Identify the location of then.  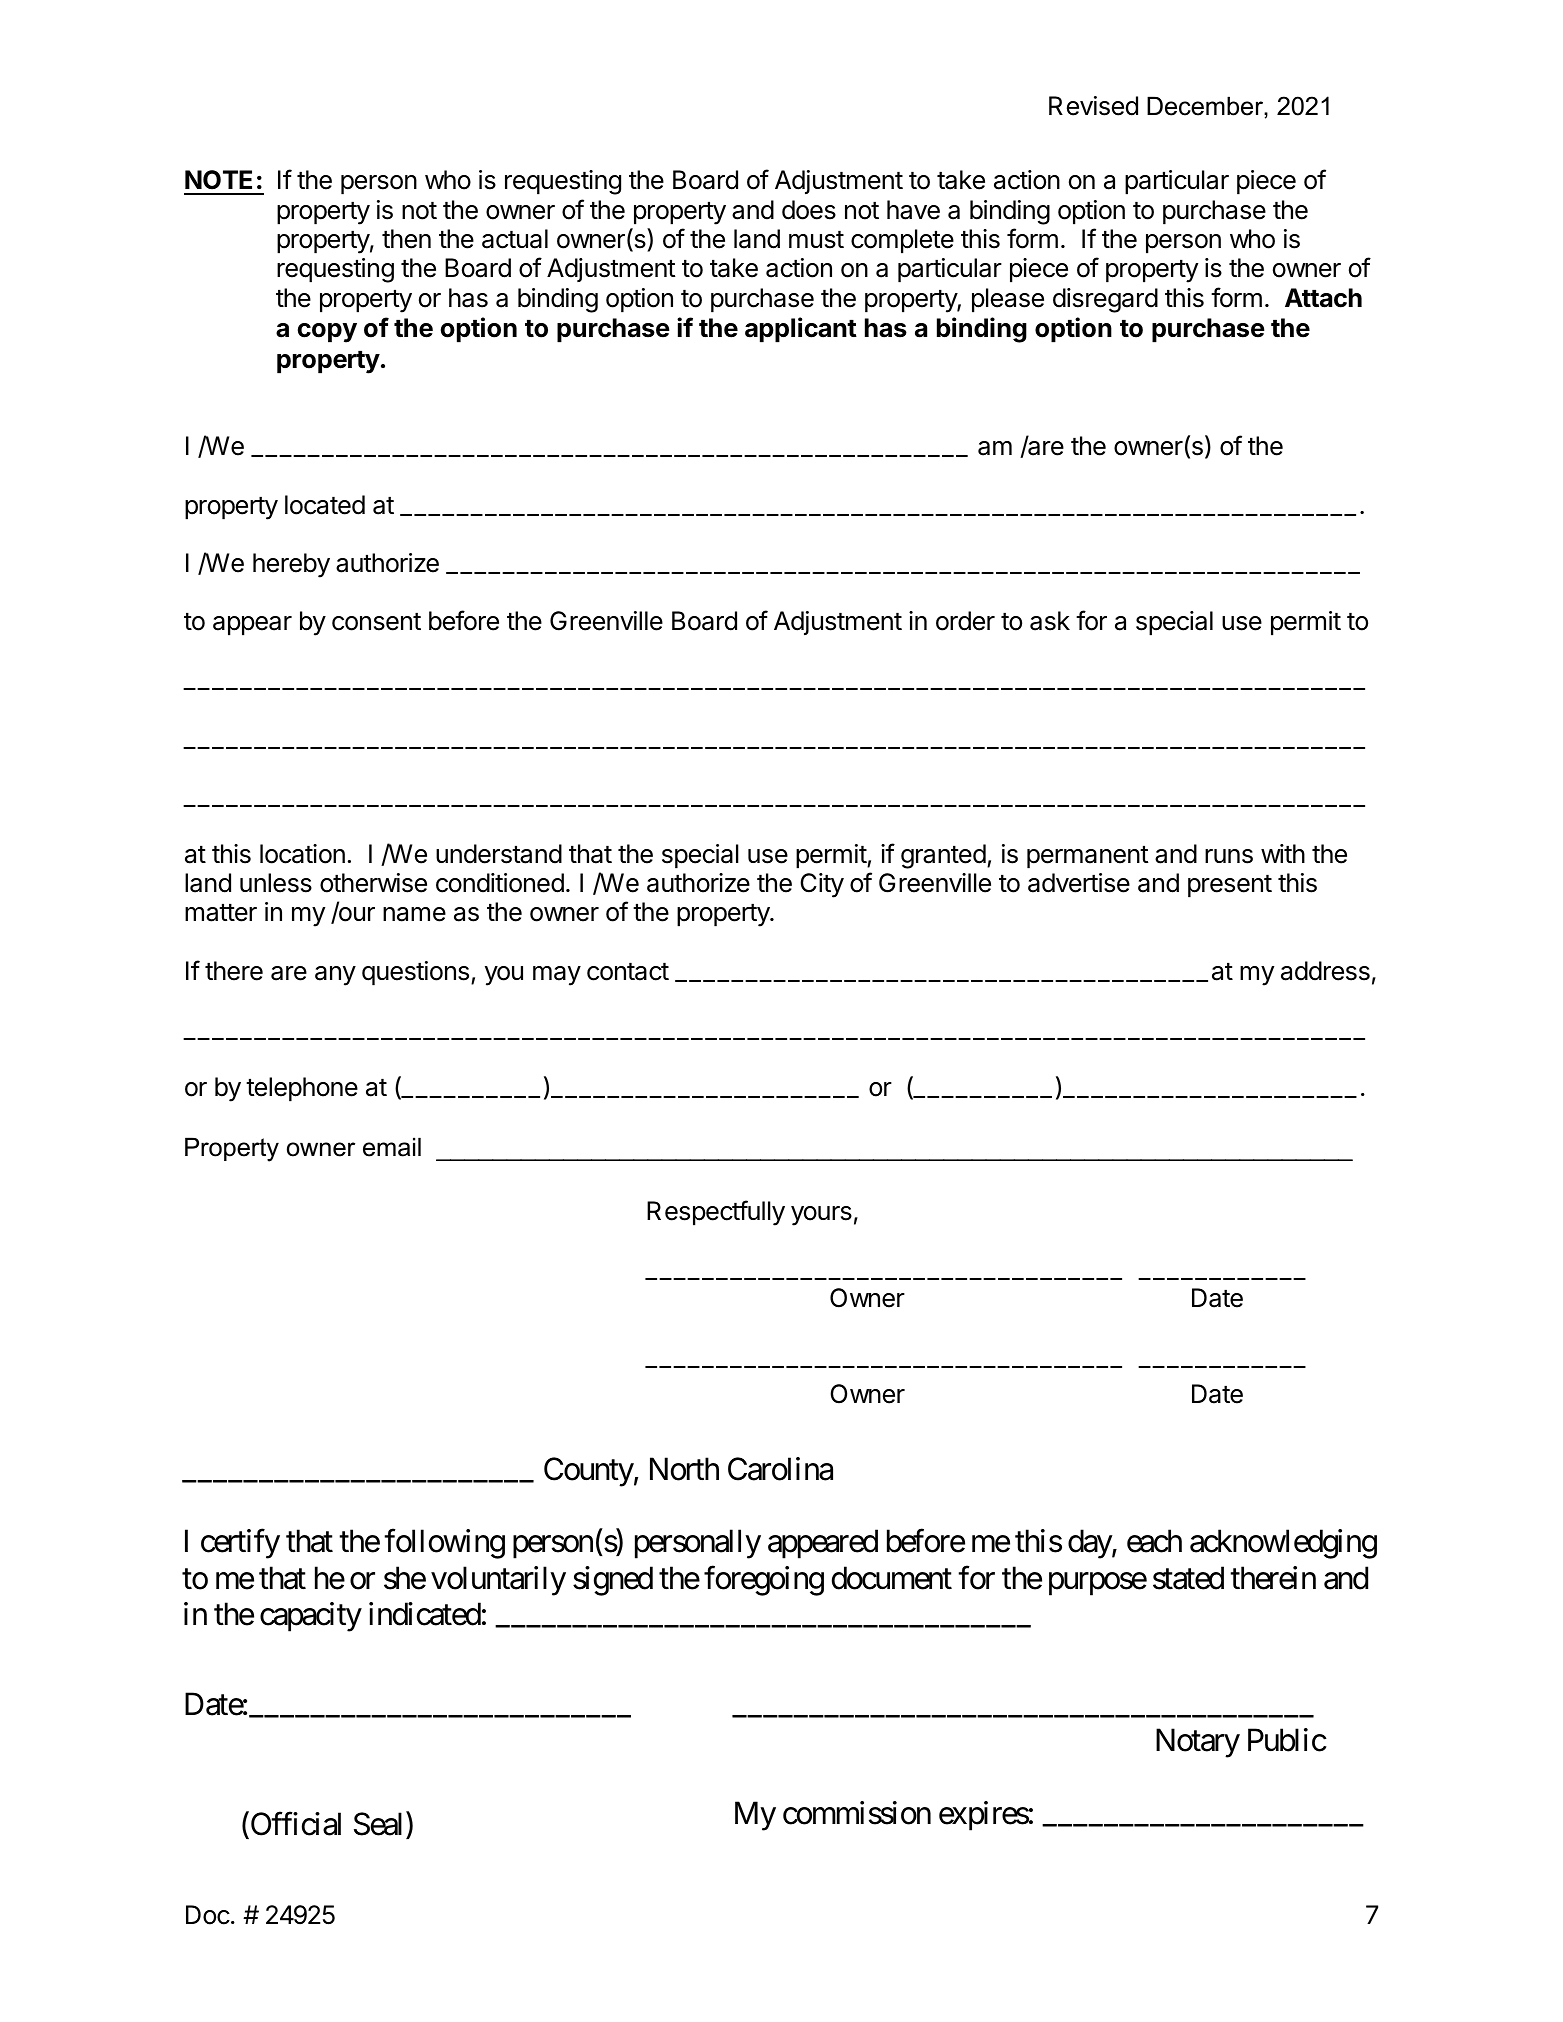
(406, 239).
